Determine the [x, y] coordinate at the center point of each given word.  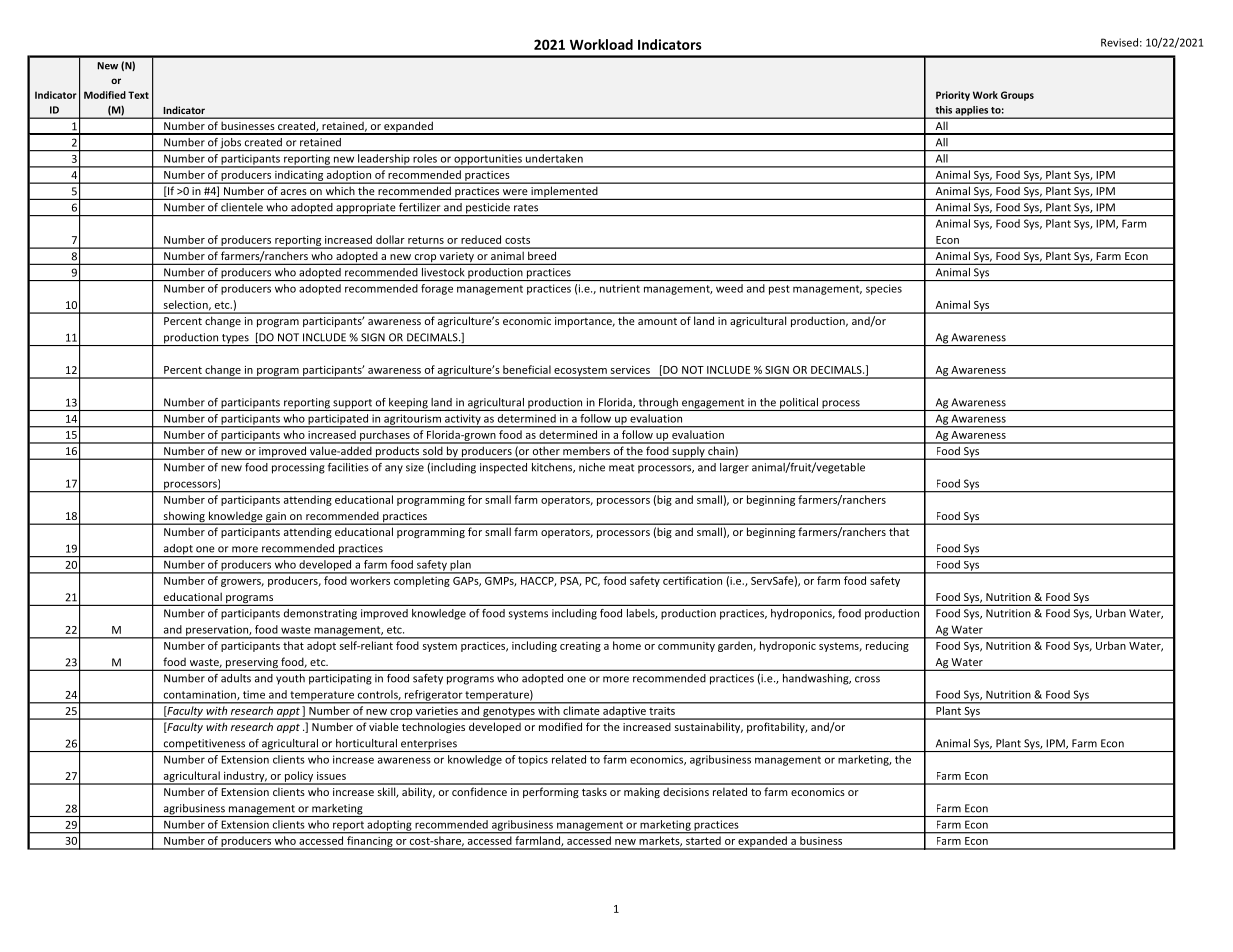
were [515, 192]
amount [657, 321]
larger [734, 468]
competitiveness [204, 745]
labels [642, 614]
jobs [231, 144]
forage [437, 289]
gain [276, 518]
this [943, 110]
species [884, 289]
